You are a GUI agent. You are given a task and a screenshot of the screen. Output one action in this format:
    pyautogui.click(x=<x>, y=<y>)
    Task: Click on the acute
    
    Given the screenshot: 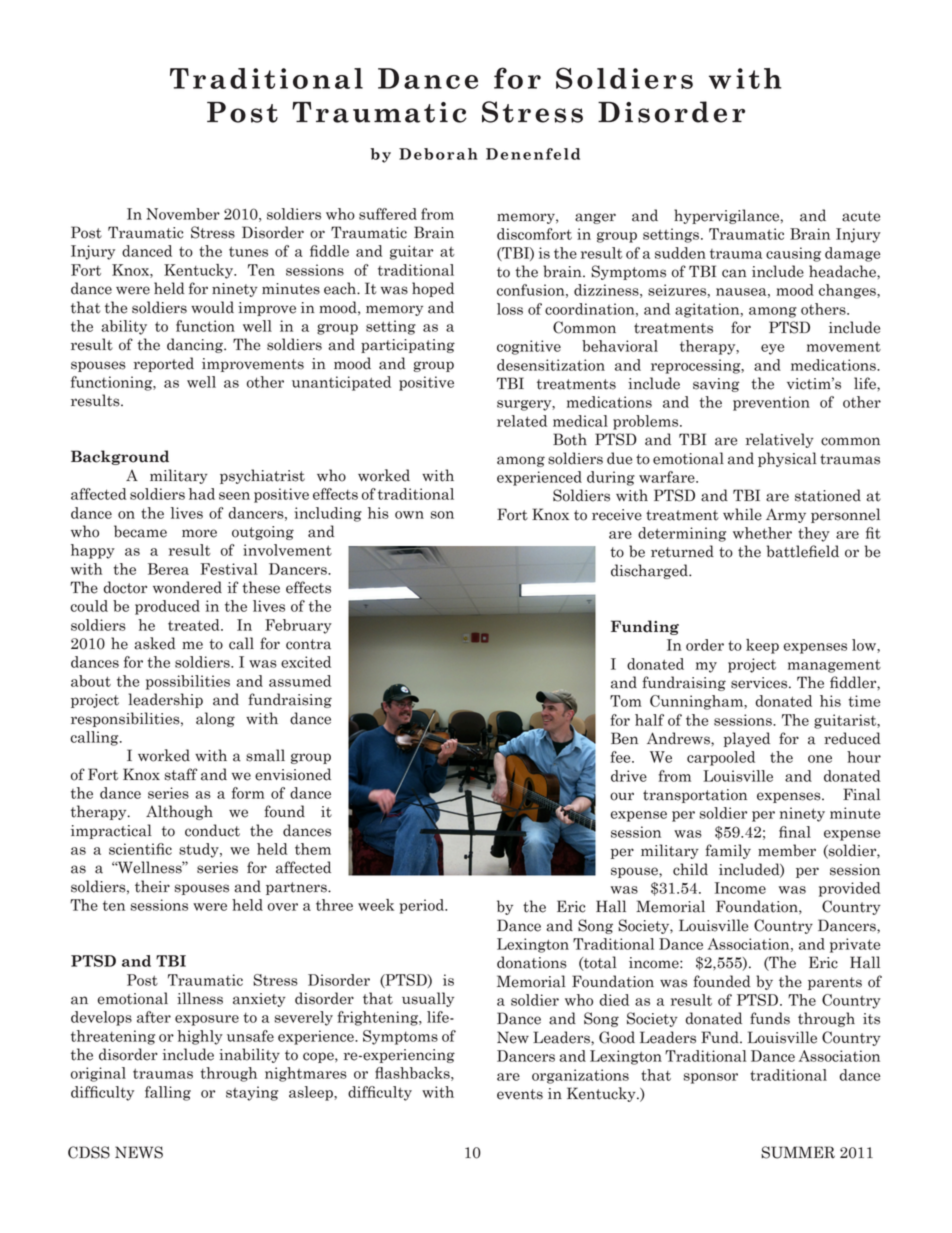 What is the action you would take?
    pyautogui.click(x=861, y=216)
